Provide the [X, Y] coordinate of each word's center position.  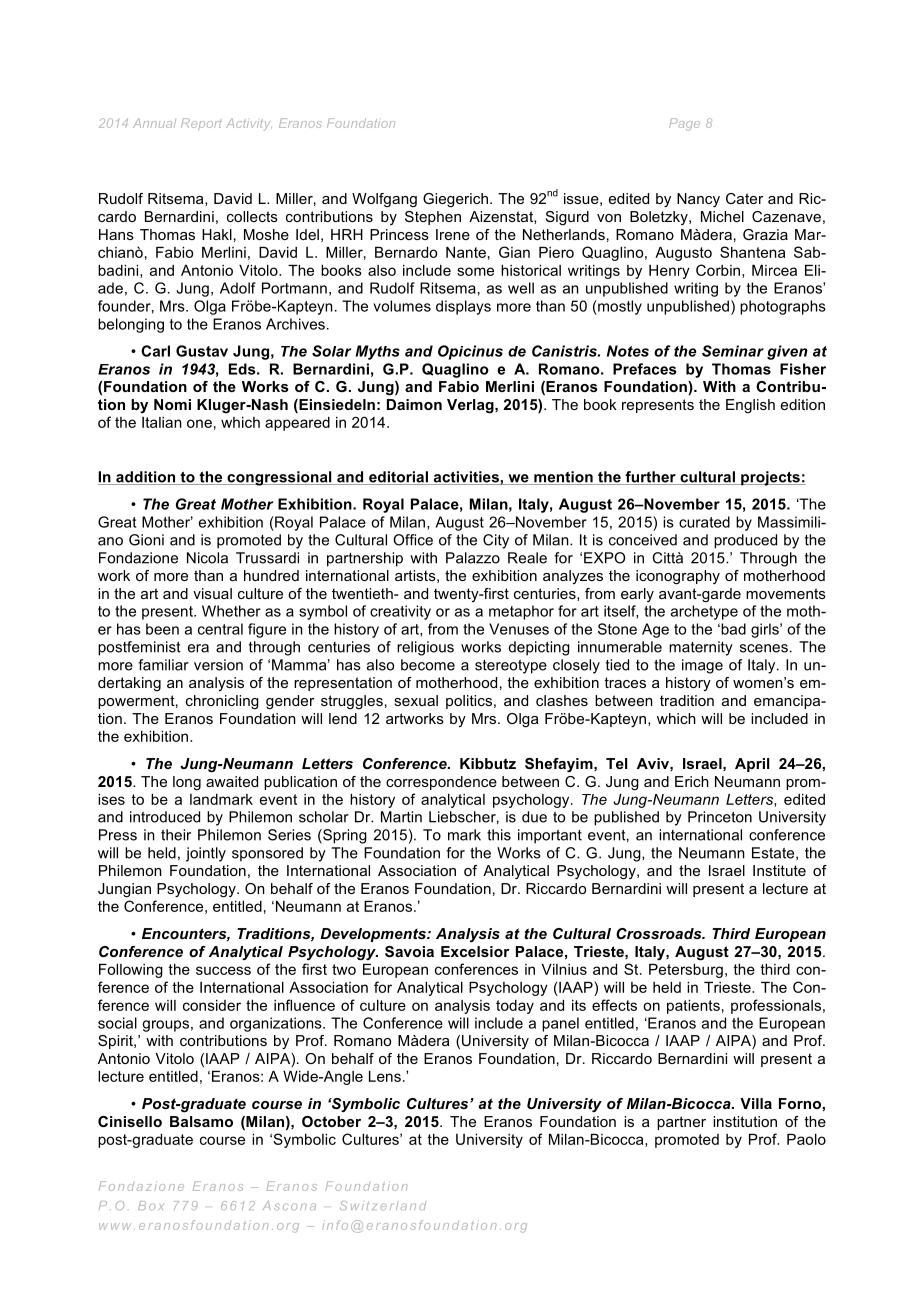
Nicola [207, 558]
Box [151, 1205]
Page [684, 124]
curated [704, 522]
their [176, 835]
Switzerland [383, 1205]
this [499, 835]
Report [201, 124]
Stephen [433, 218]
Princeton [720, 817]
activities [466, 478]
